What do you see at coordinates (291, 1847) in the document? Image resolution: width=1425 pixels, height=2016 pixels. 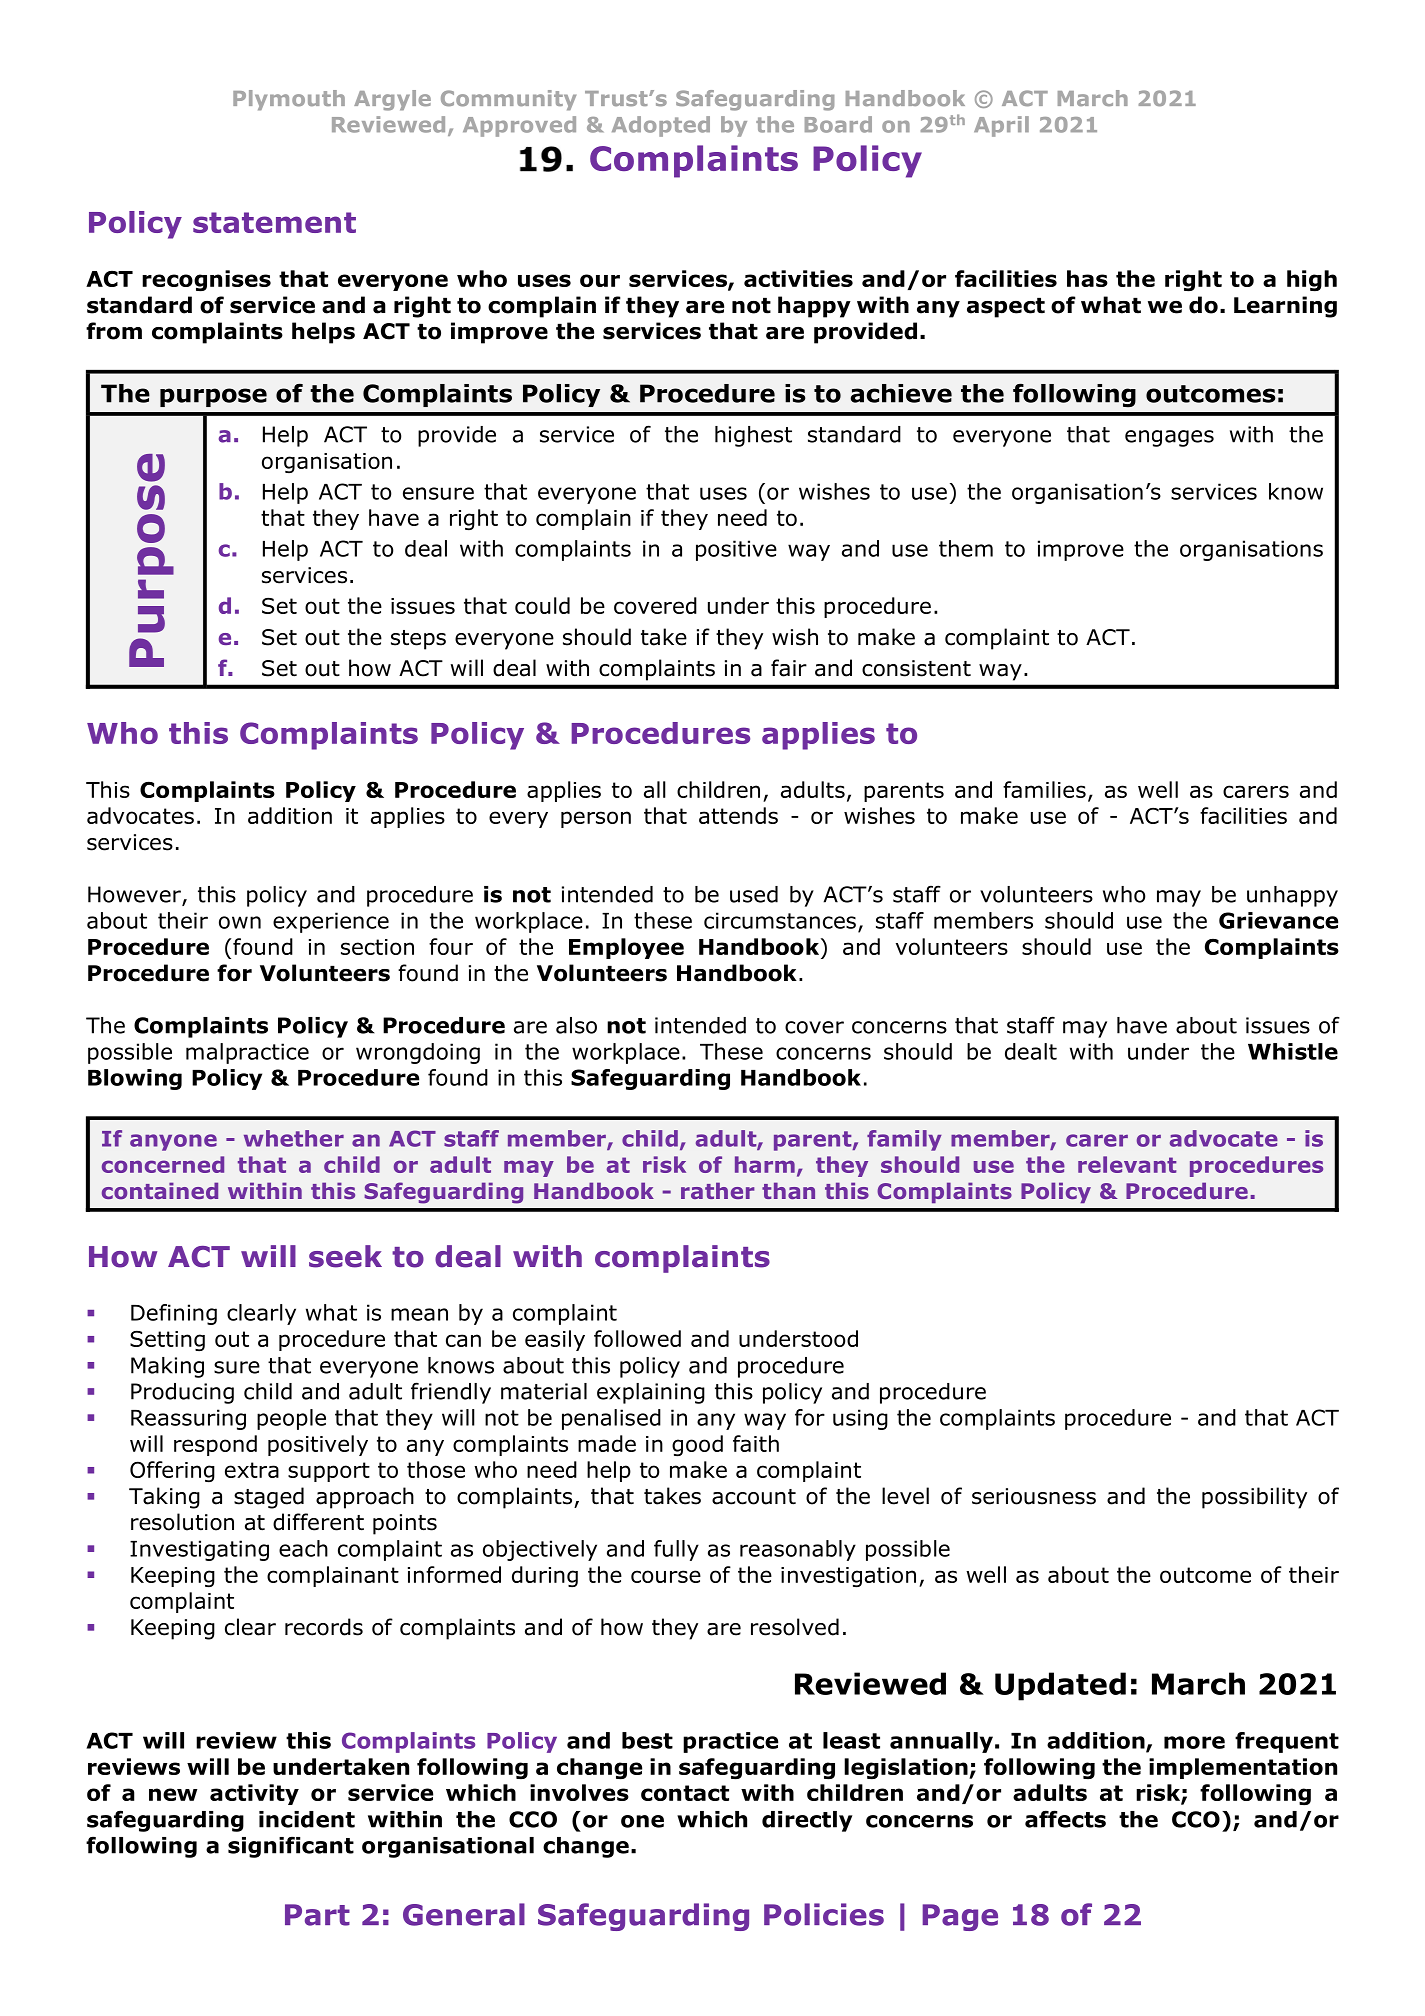 I see `significant` at bounding box center [291, 1847].
